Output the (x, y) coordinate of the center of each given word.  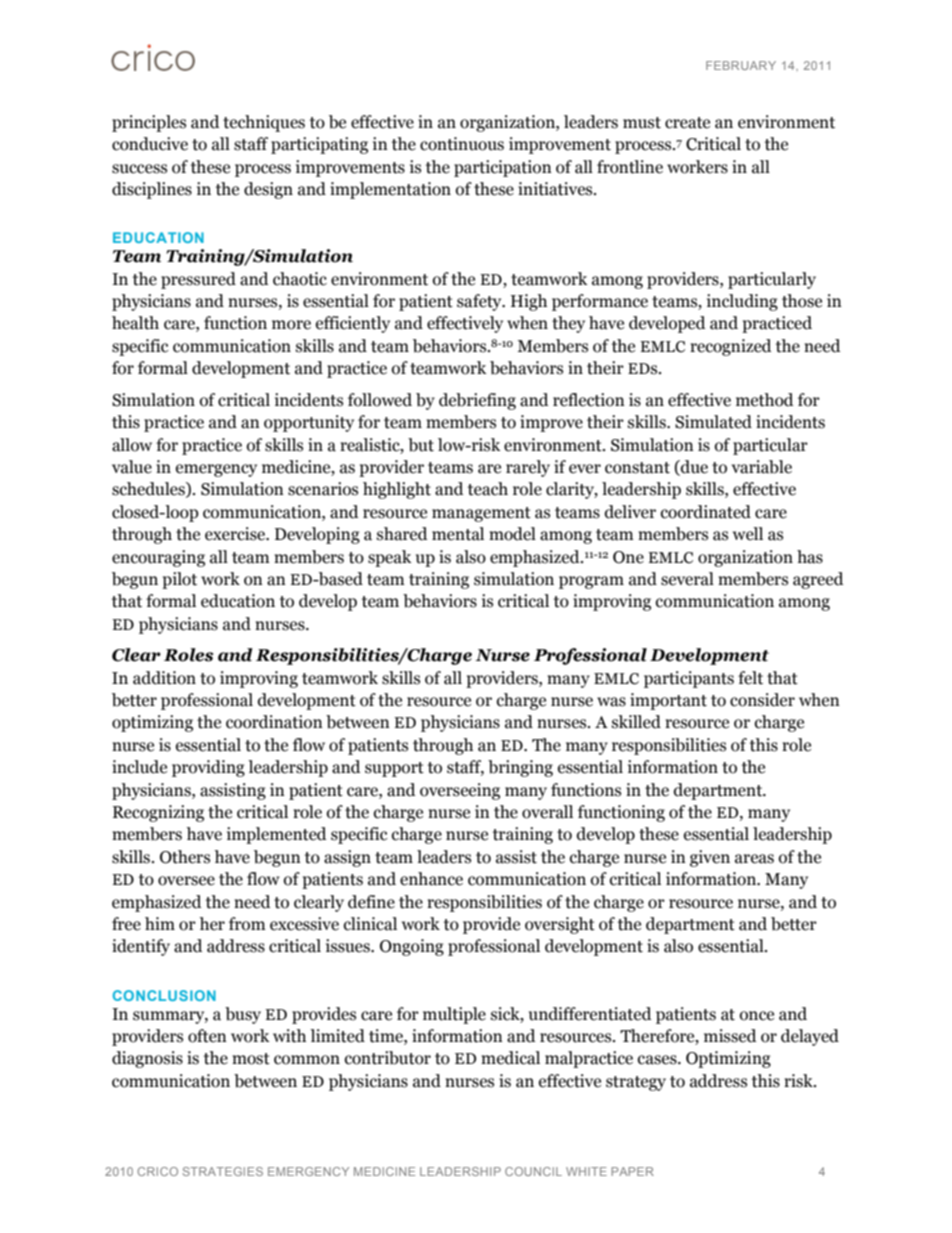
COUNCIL (533, 1171)
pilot (179, 580)
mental (458, 534)
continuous (462, 144)
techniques (264, 123)
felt (750, 678)
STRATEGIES (222, 1171)
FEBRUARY (741, 65)
